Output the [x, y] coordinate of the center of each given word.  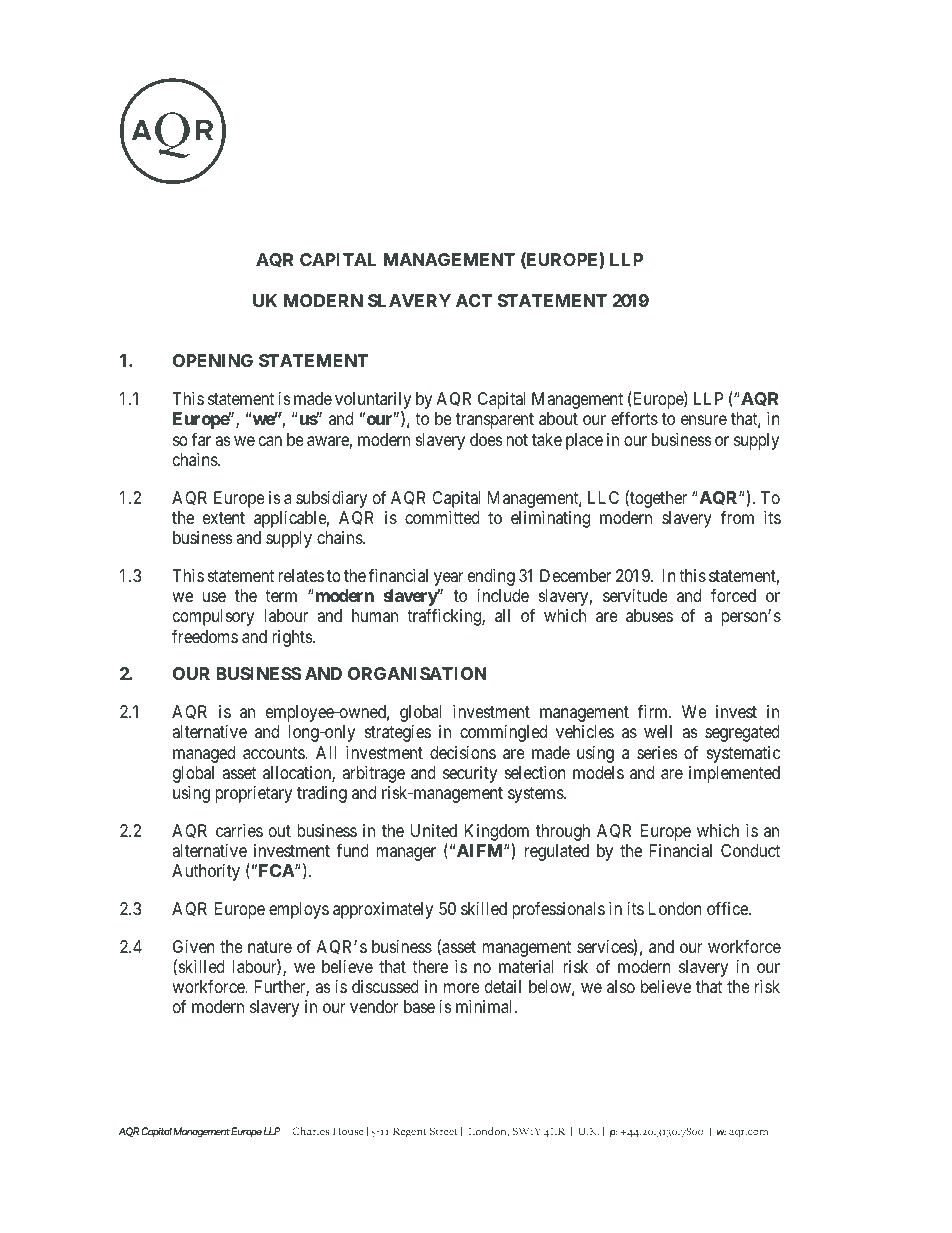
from [737, 517]
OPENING [213, 360]
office [728, 908]
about [558, 418]
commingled [503, 733]
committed [442, 517]
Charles [310, 1131]
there [430, 966]
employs [299, 910]
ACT [474, 300]
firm [654, 711]
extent [224, 518]
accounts [274, 753]
